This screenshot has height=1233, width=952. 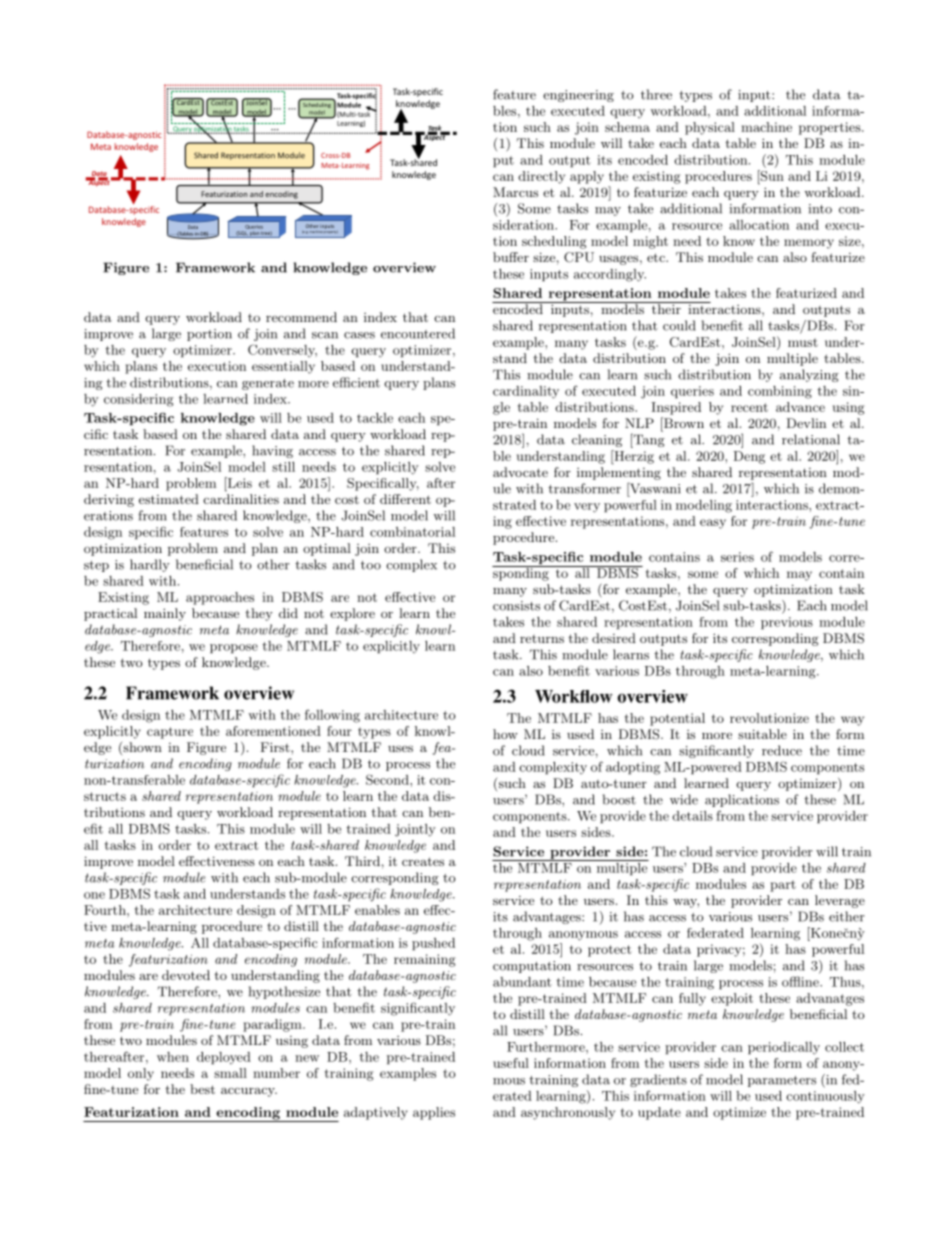 I want to click on physical, so click(x=710, y=128).
